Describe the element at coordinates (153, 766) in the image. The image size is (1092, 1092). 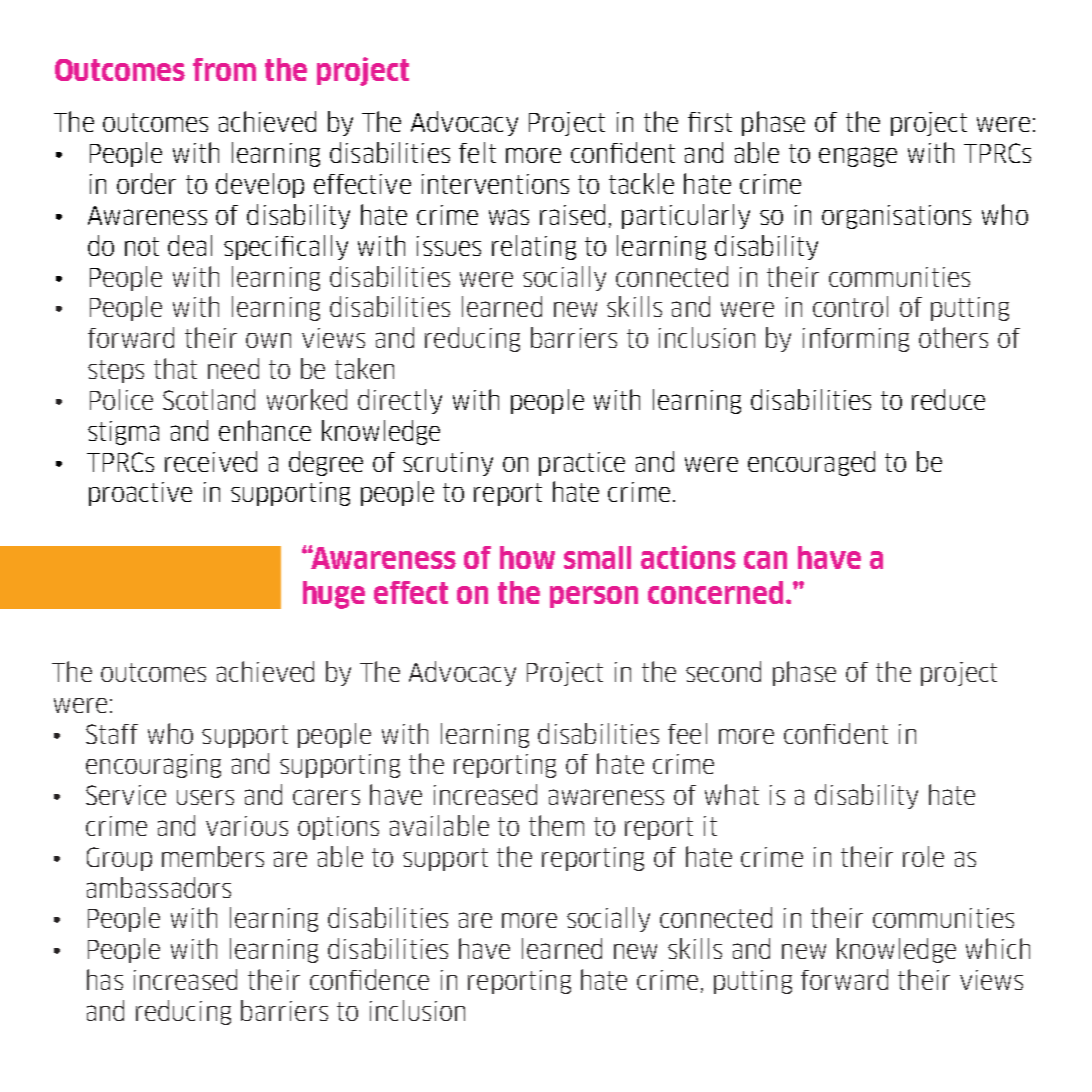
I see `encouraging` at that location.
